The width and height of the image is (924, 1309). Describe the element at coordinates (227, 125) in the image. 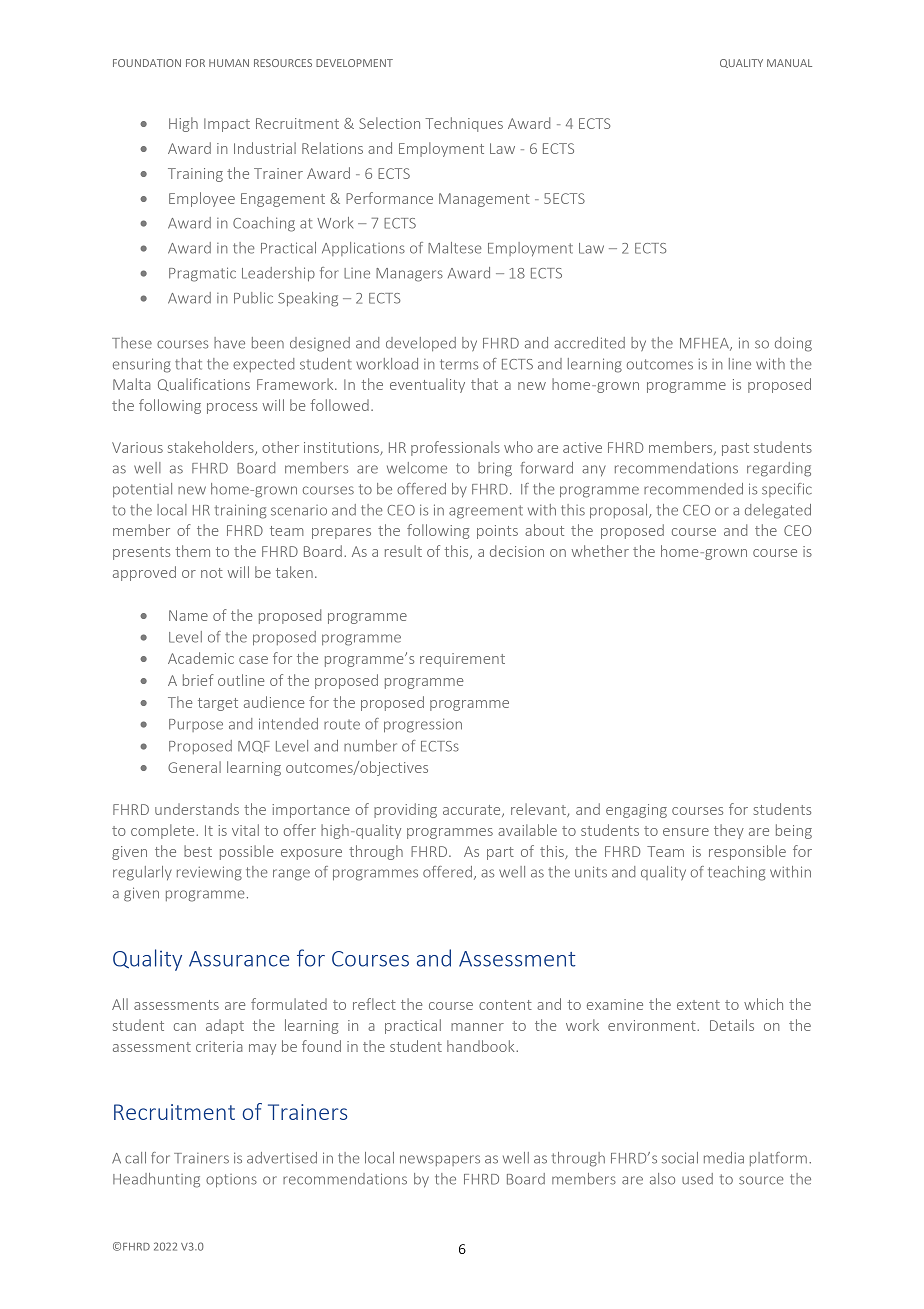

I see `Impact` at that location.
